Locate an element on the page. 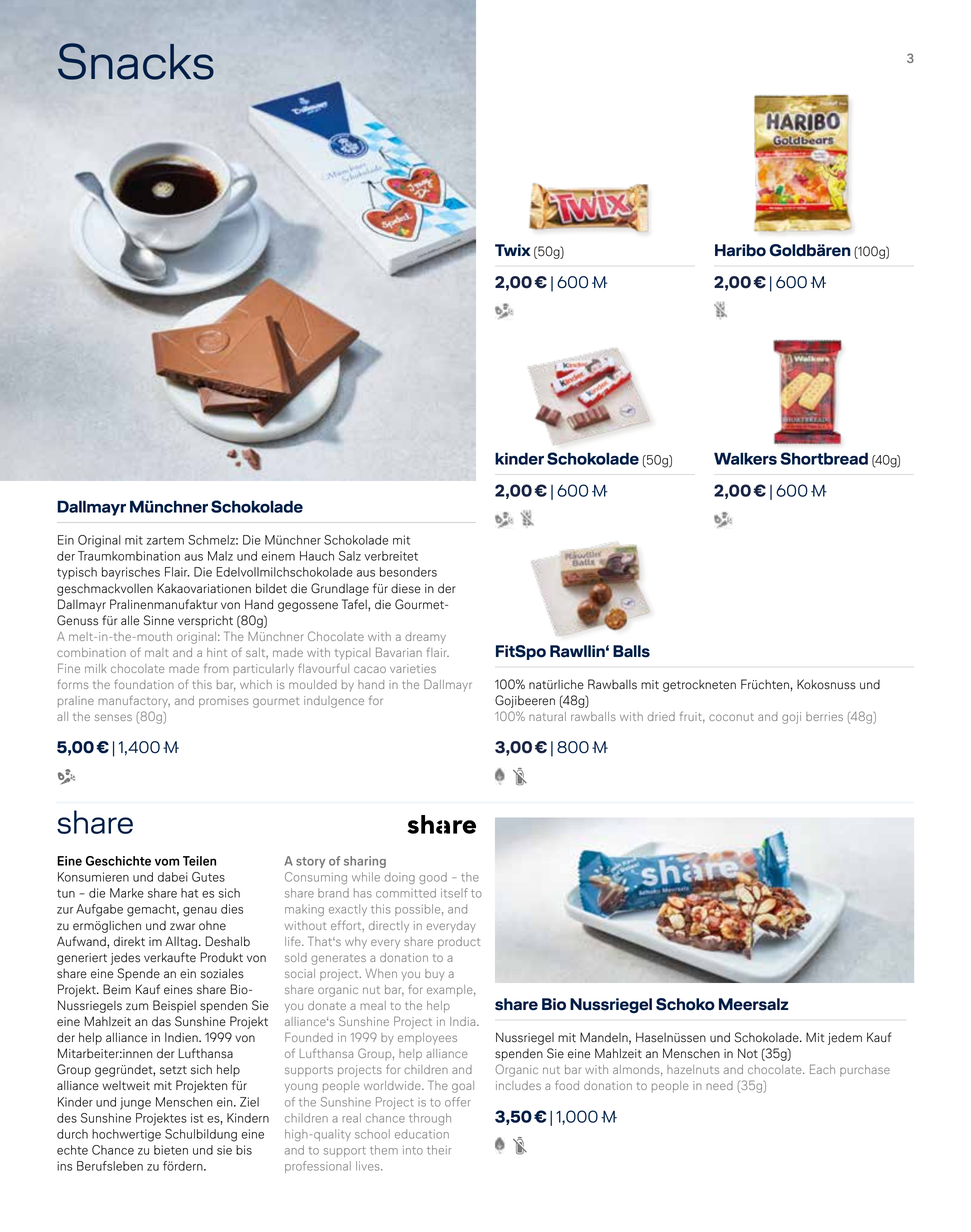  berries is located at coordinates (824, 716).
